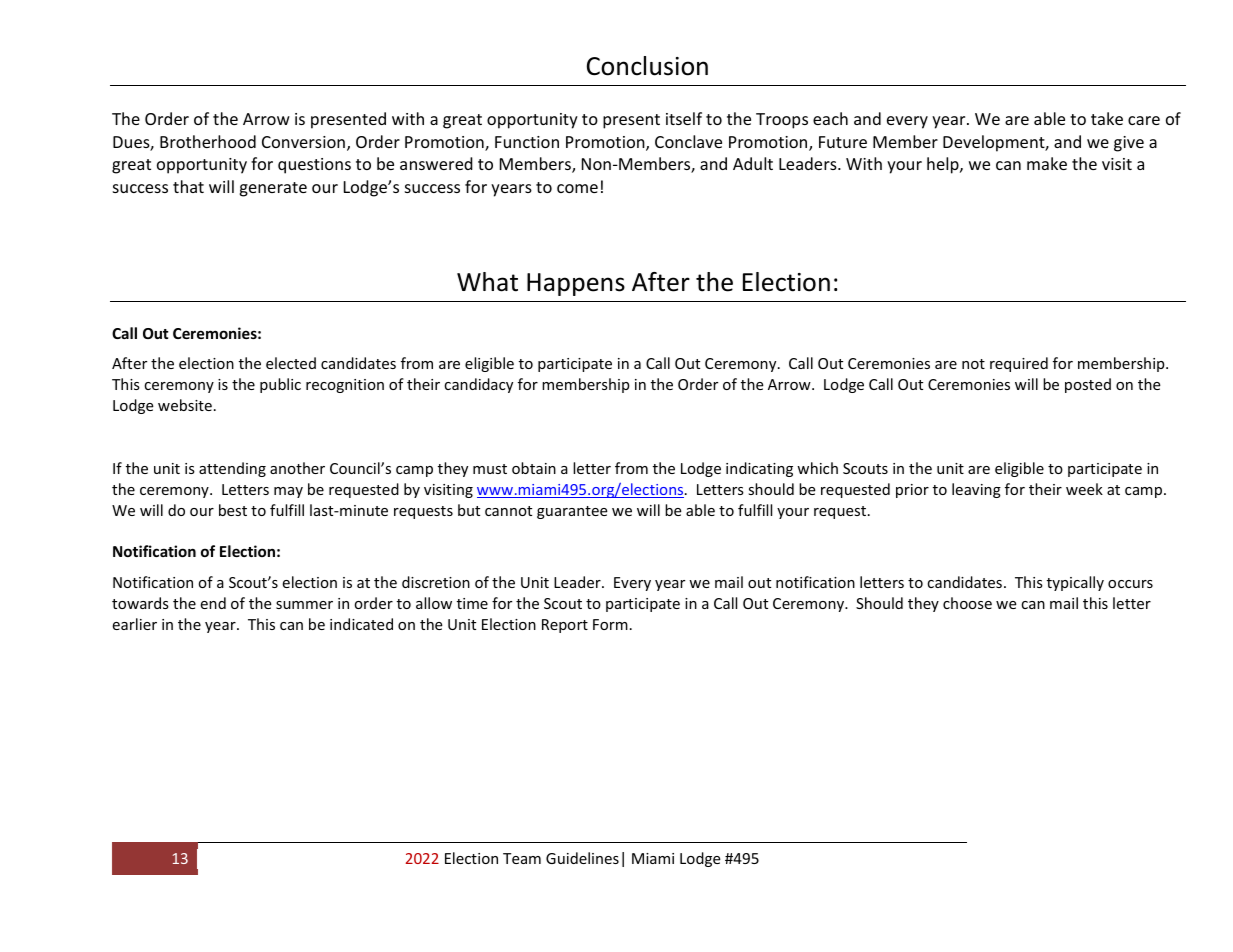  Describe the element at coordinates (576, 284) in the screenshot. I see `Happens` at that location.
